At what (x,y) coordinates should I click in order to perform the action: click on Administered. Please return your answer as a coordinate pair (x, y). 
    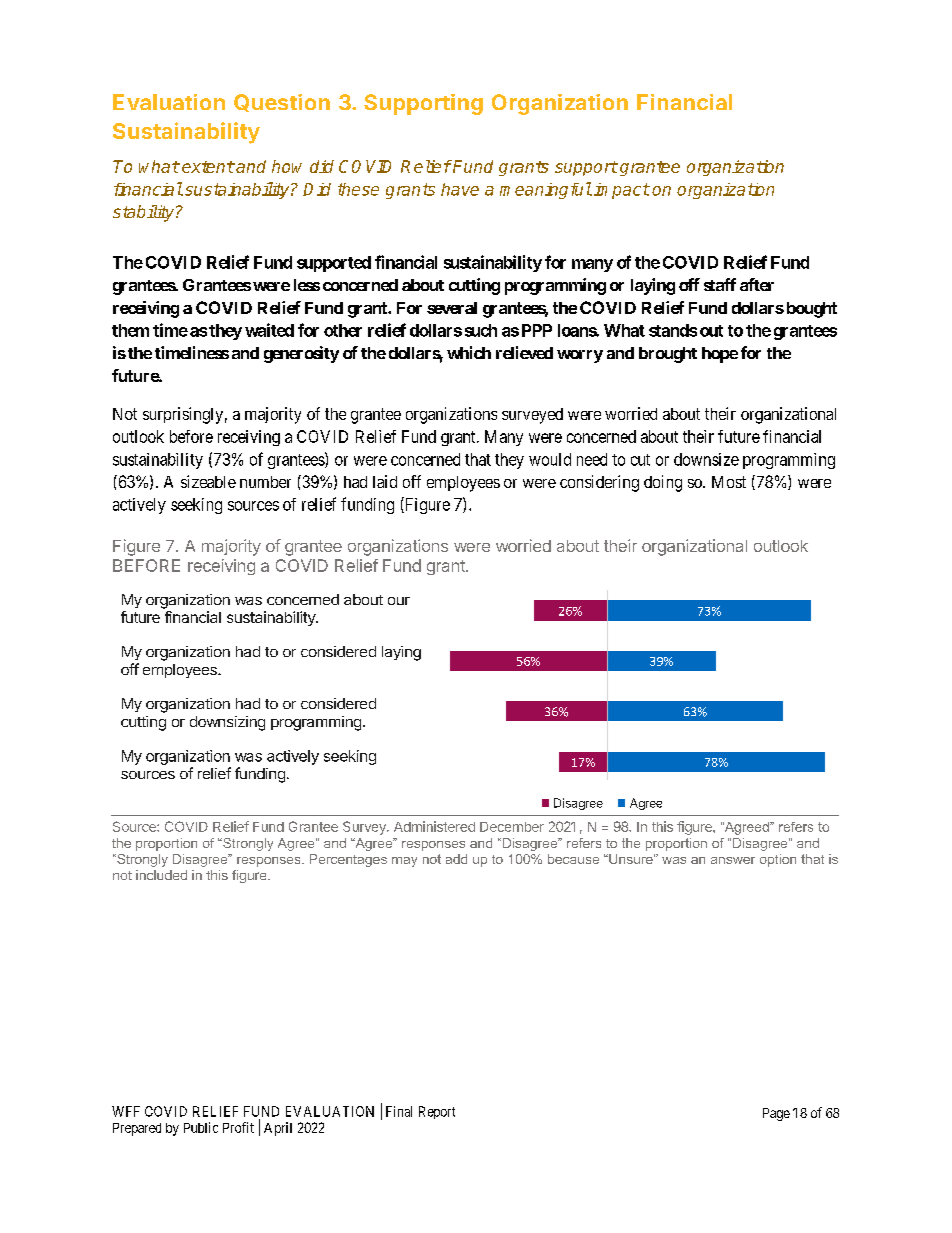
    Looking at the image, I should click on (434, 826).
